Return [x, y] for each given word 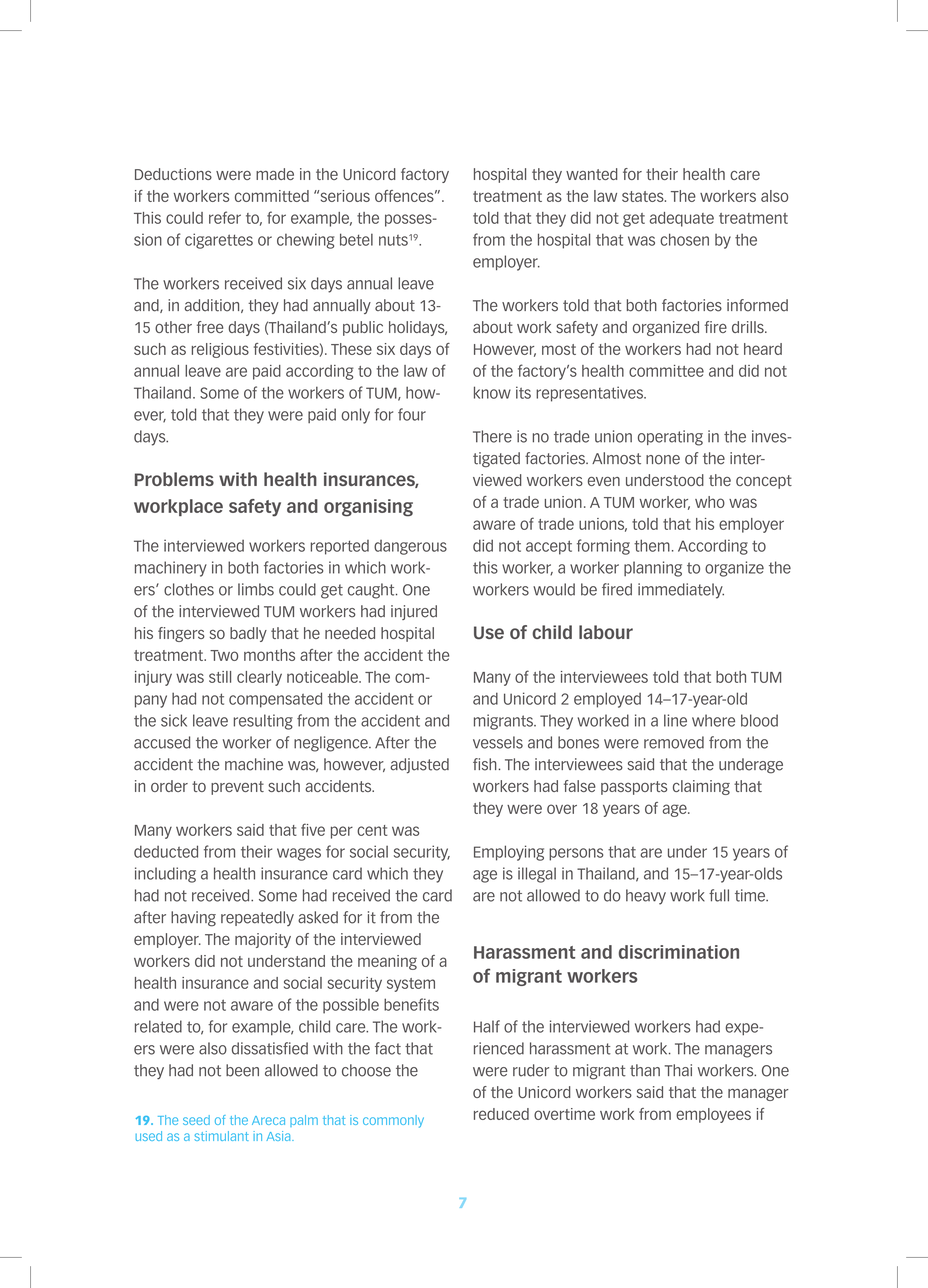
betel [356, 239]
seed [196, 1120]
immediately [681, 591]
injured [414, 612]
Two [224, 655]
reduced [501, 1114]
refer [225, 217]
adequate [682, 219]
